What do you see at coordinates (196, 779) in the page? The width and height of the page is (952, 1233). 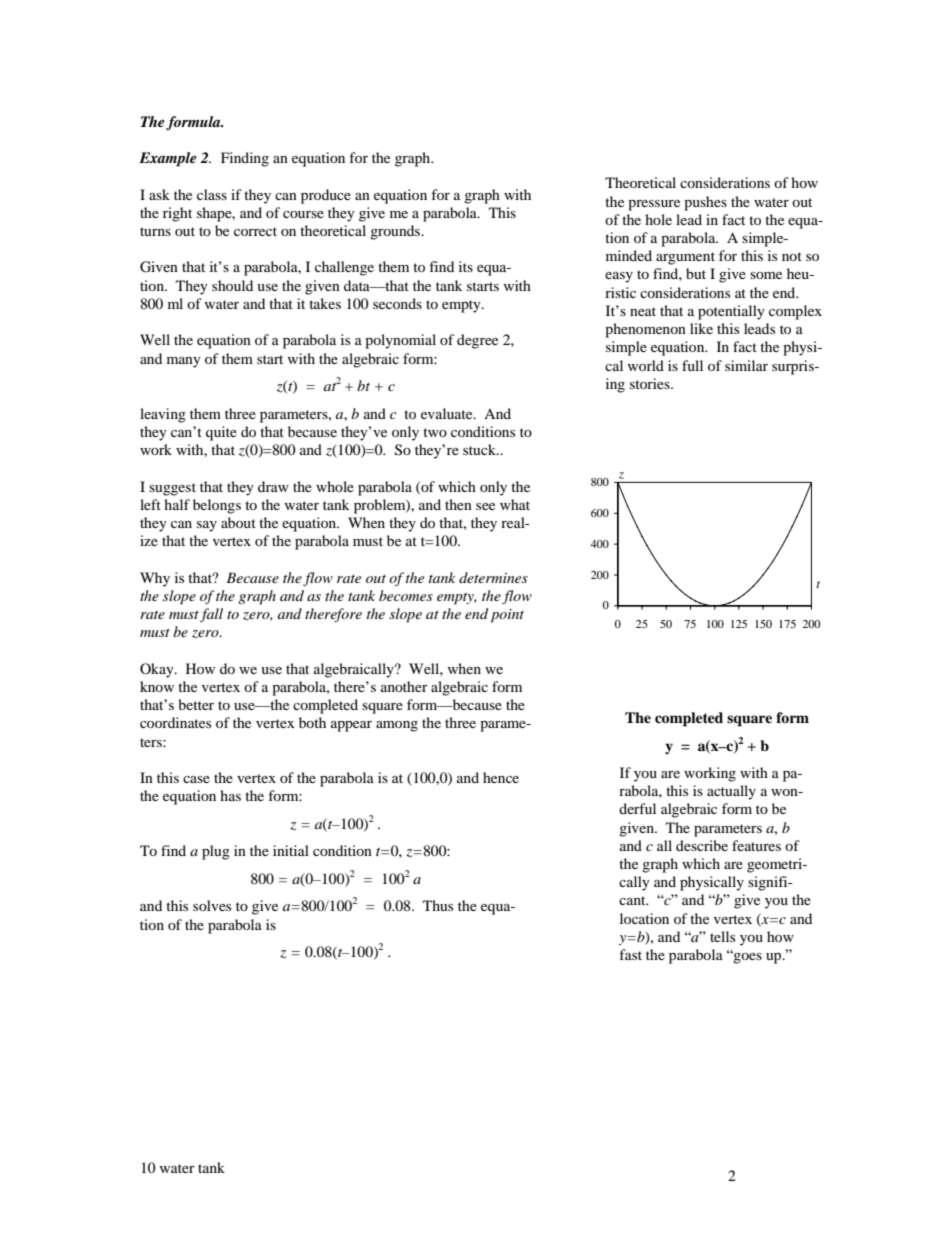 I see `case` at bounding box center [196, 779].
